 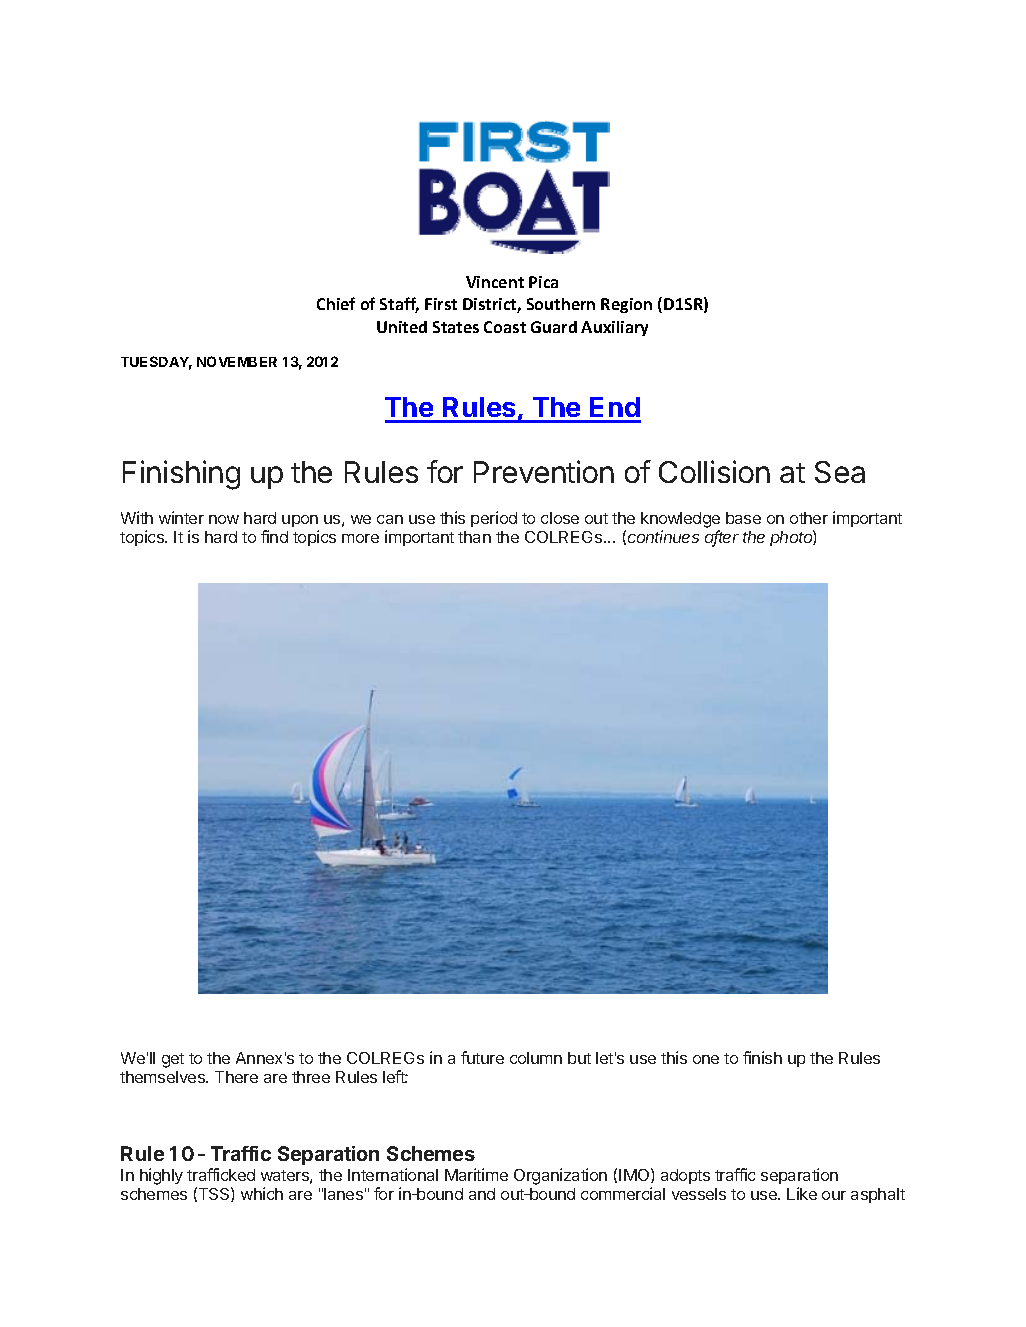 I want to click on Region, so click(x=626, y=305).
